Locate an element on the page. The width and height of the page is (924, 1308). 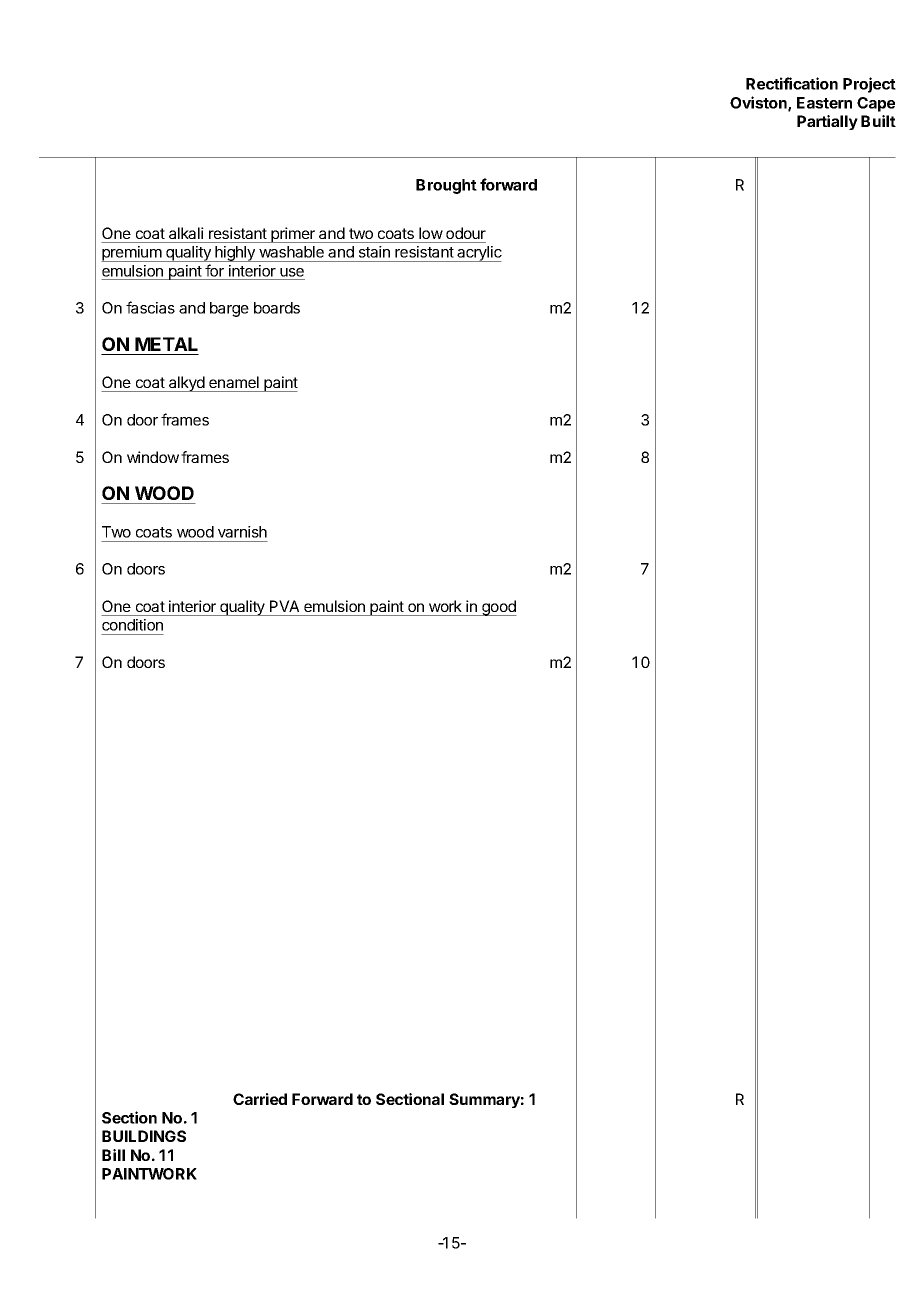
BUILDINGS is located at coordinates (144, 1136).
